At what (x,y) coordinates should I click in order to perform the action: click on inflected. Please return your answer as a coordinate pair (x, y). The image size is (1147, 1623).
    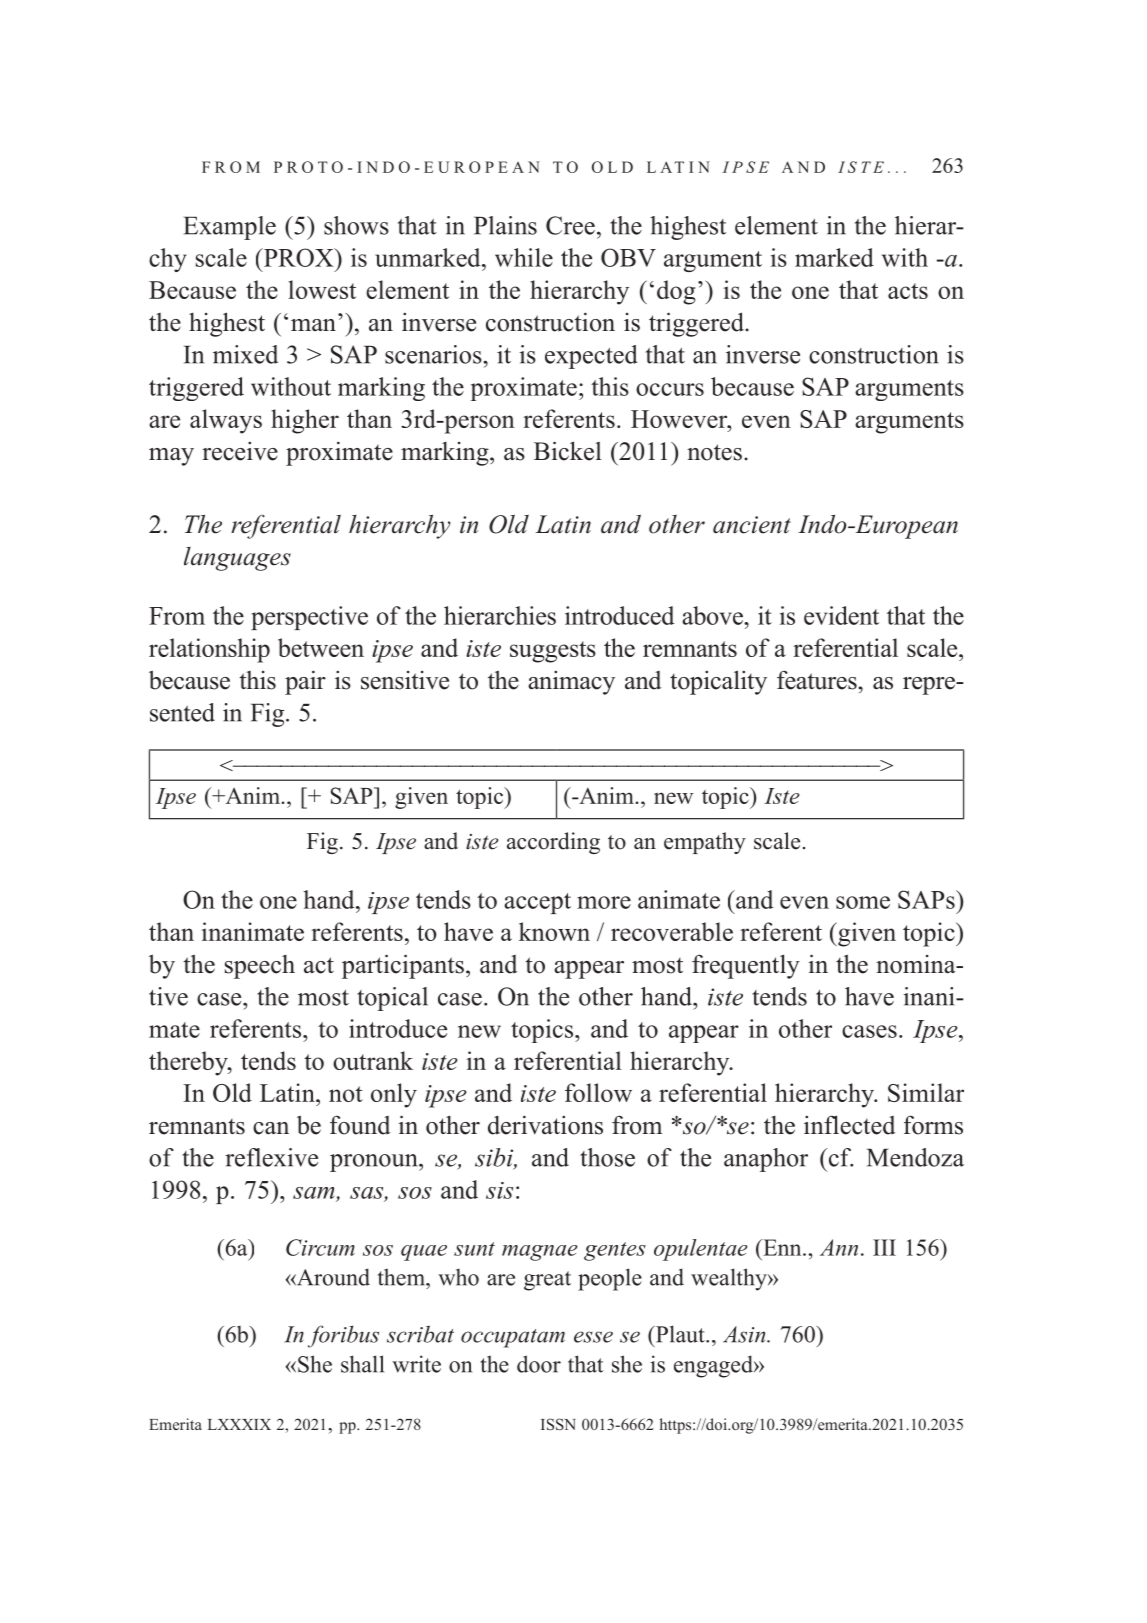
    Looking at the image, I should click on (849, 1125).
